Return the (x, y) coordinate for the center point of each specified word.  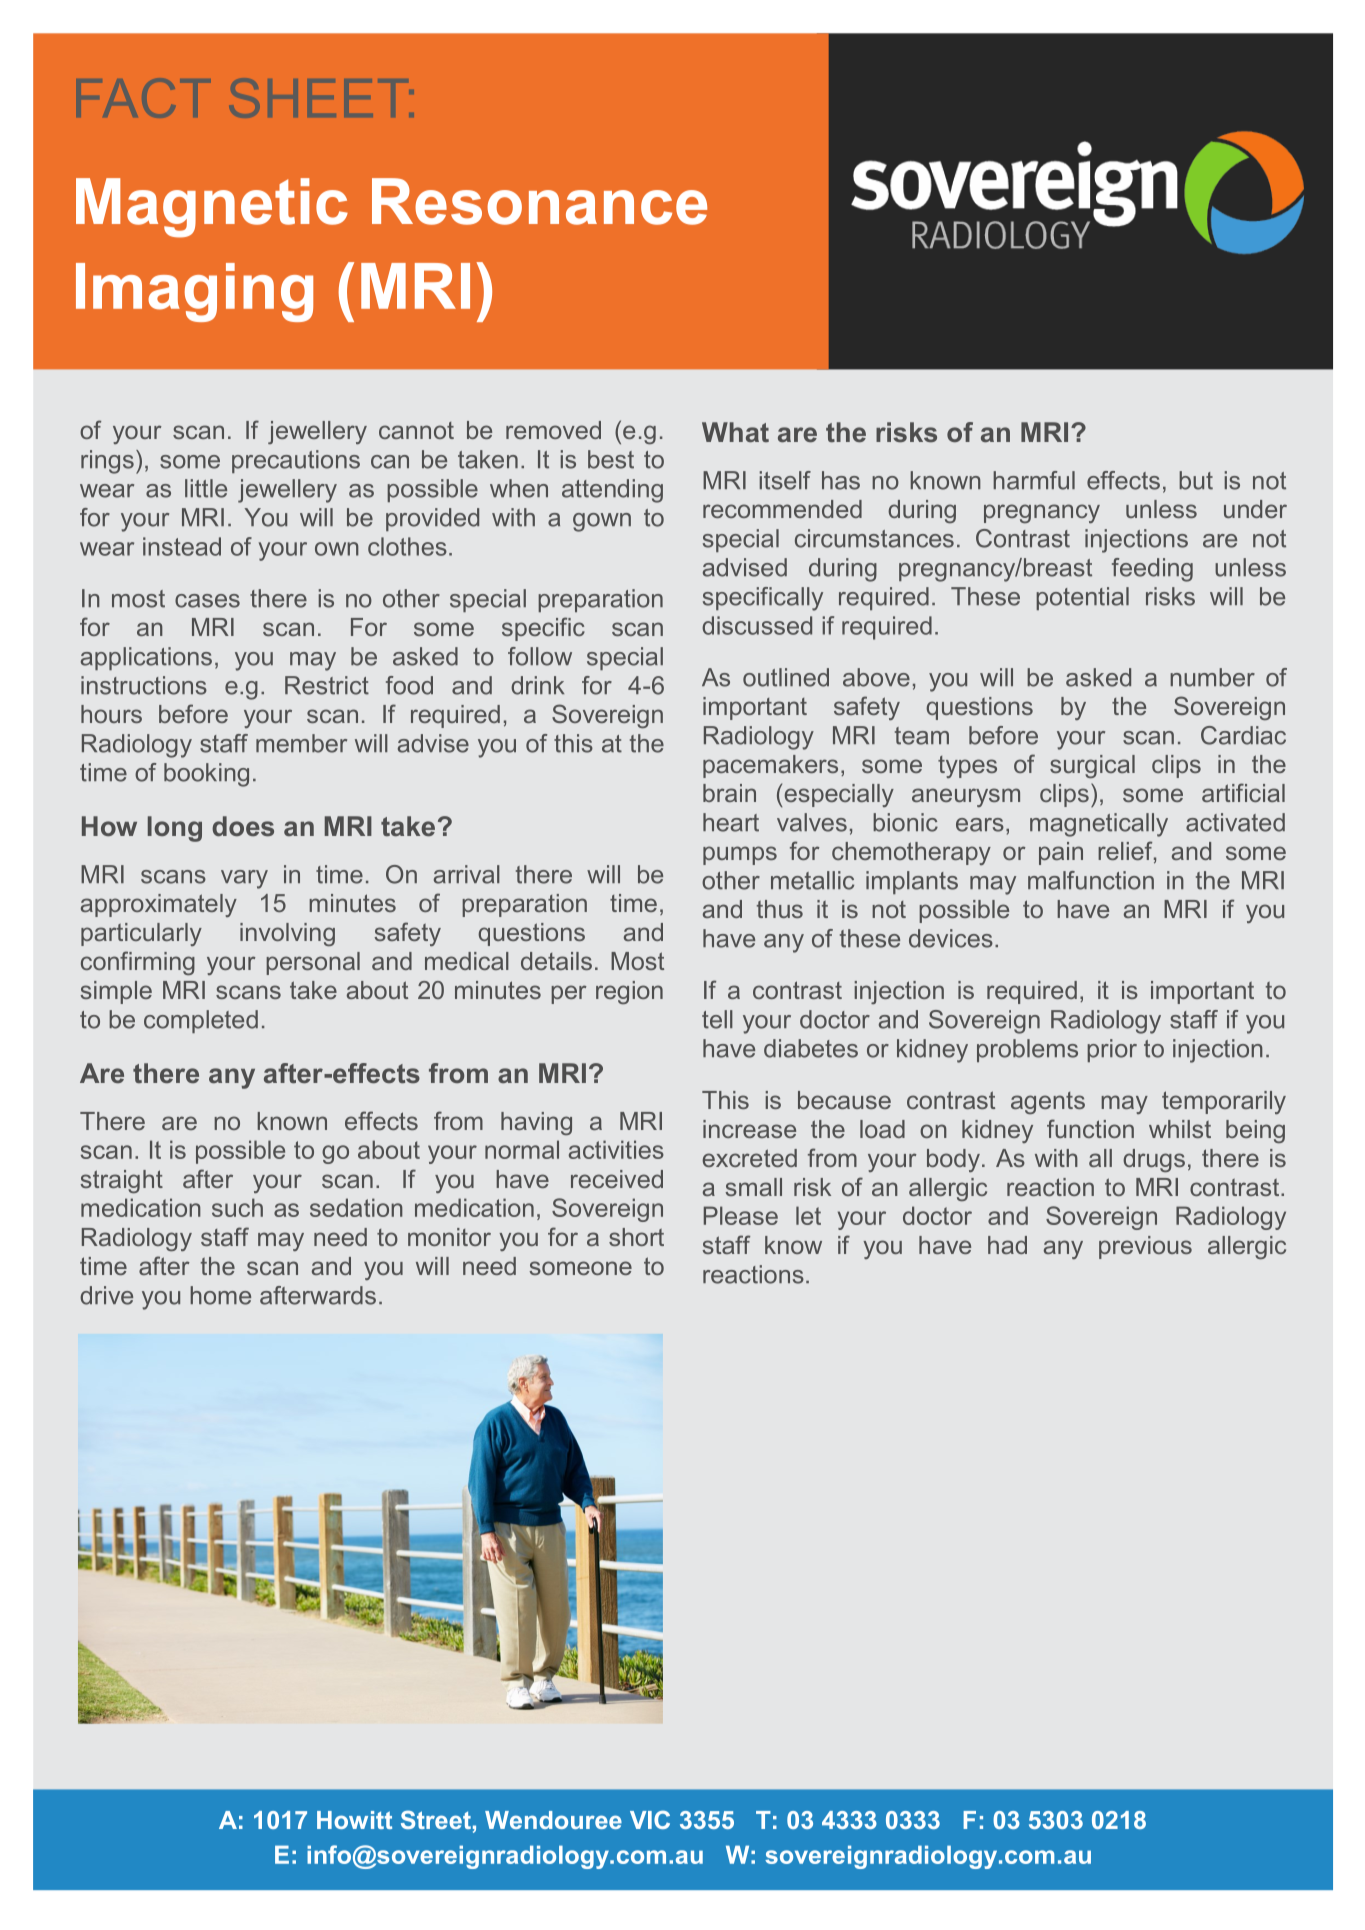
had (1007, 1245)
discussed (757, 625)
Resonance (539, 201)
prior (1112, 1050)
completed (201, 1021)
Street (436, 1819)
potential (1082, 598)
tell (717, 1019)
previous (1145, 1247)
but (1196, 480)
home (220, 1295)
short (636, 1237)
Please (741, 1215)
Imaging (194, 292)
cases (207, 601)
